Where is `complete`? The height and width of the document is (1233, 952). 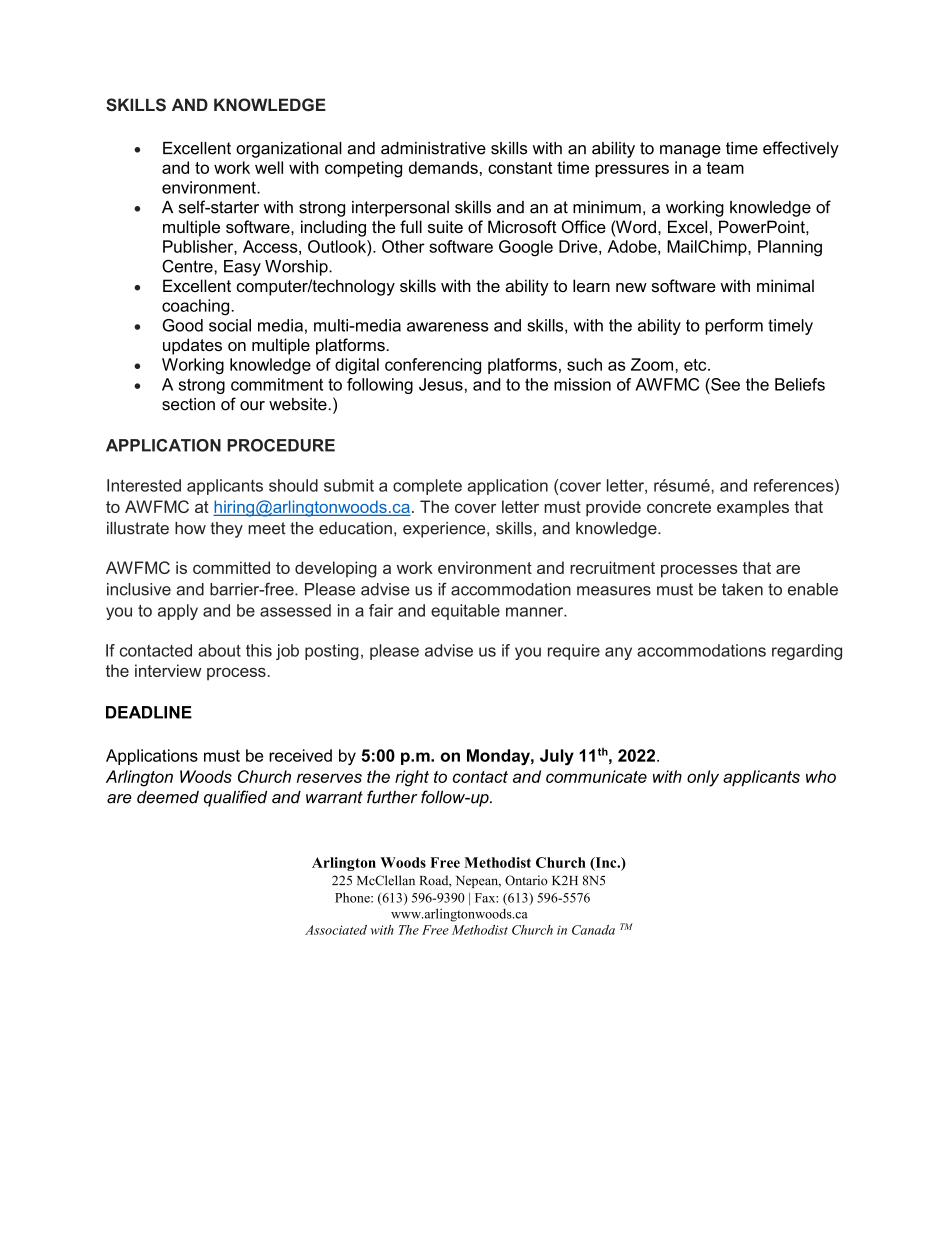
complete is located at coordinates (427, 487).
